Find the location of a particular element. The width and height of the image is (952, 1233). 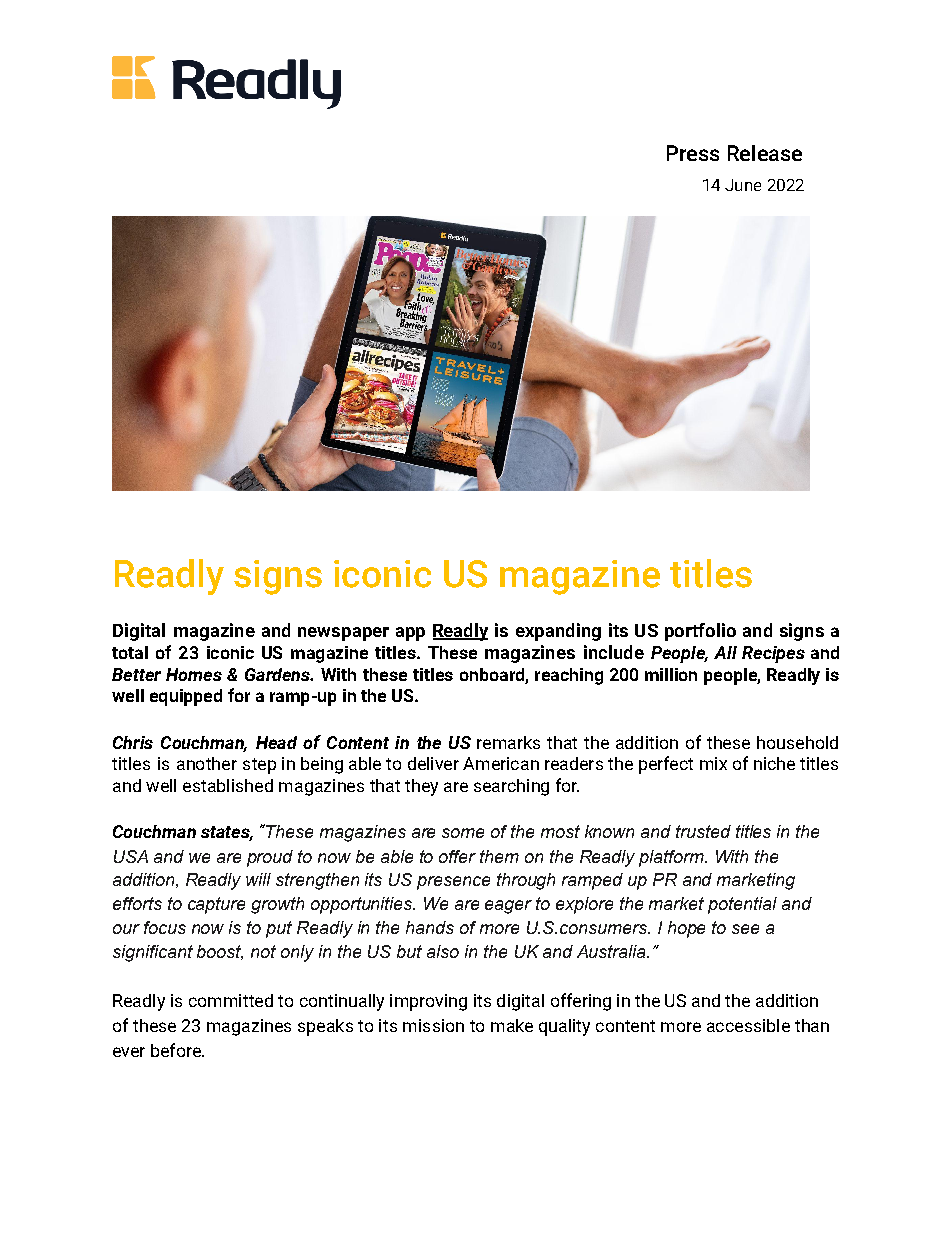

June is located at coordinates (743, 185).
